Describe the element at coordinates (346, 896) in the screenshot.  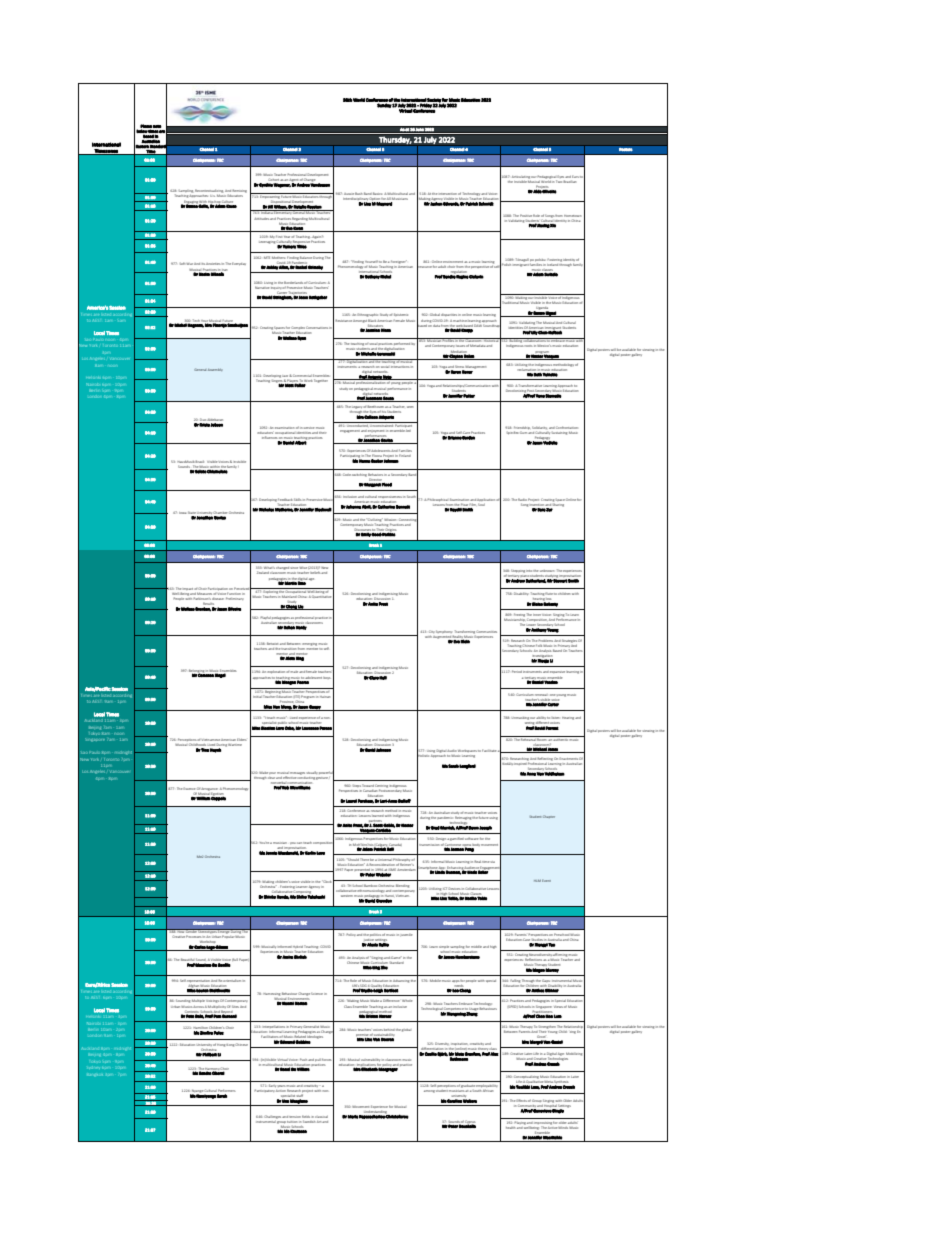
I see `western` at that location.
